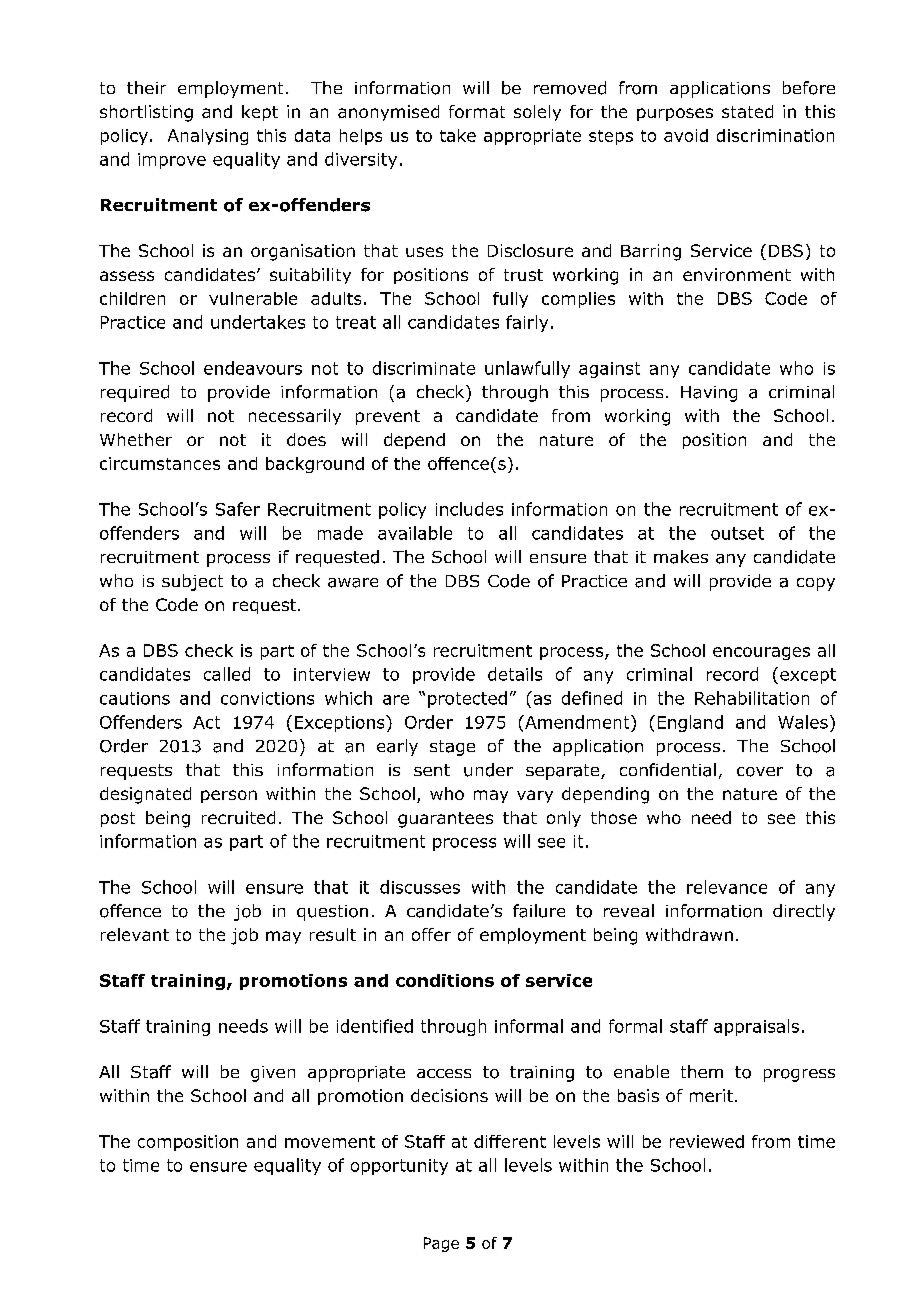  Describe the element at coordinates (747, 111) in the image. I see `stated` at that location.
